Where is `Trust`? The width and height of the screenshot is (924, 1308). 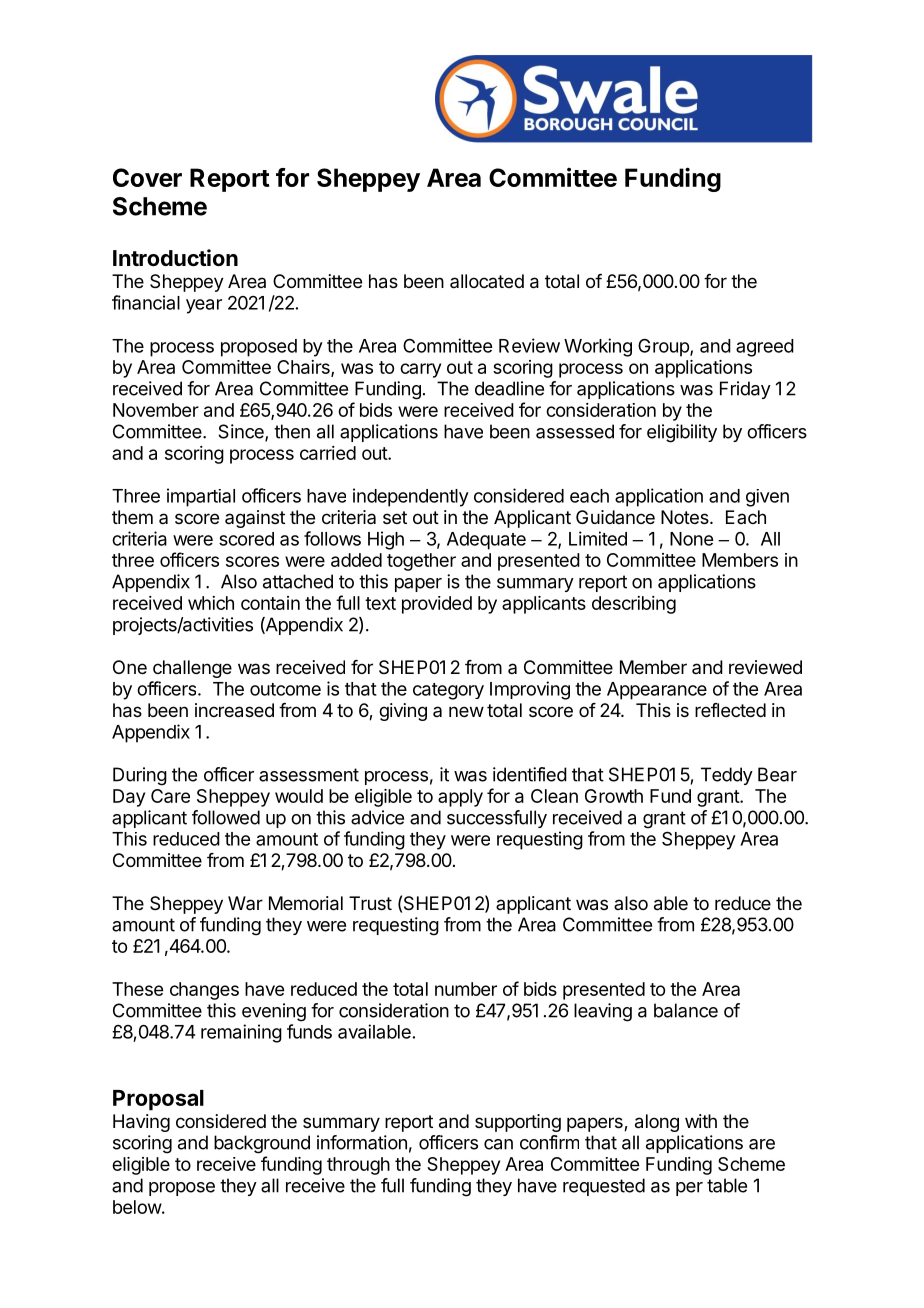 Trust is located at coordinates (370, 903).
